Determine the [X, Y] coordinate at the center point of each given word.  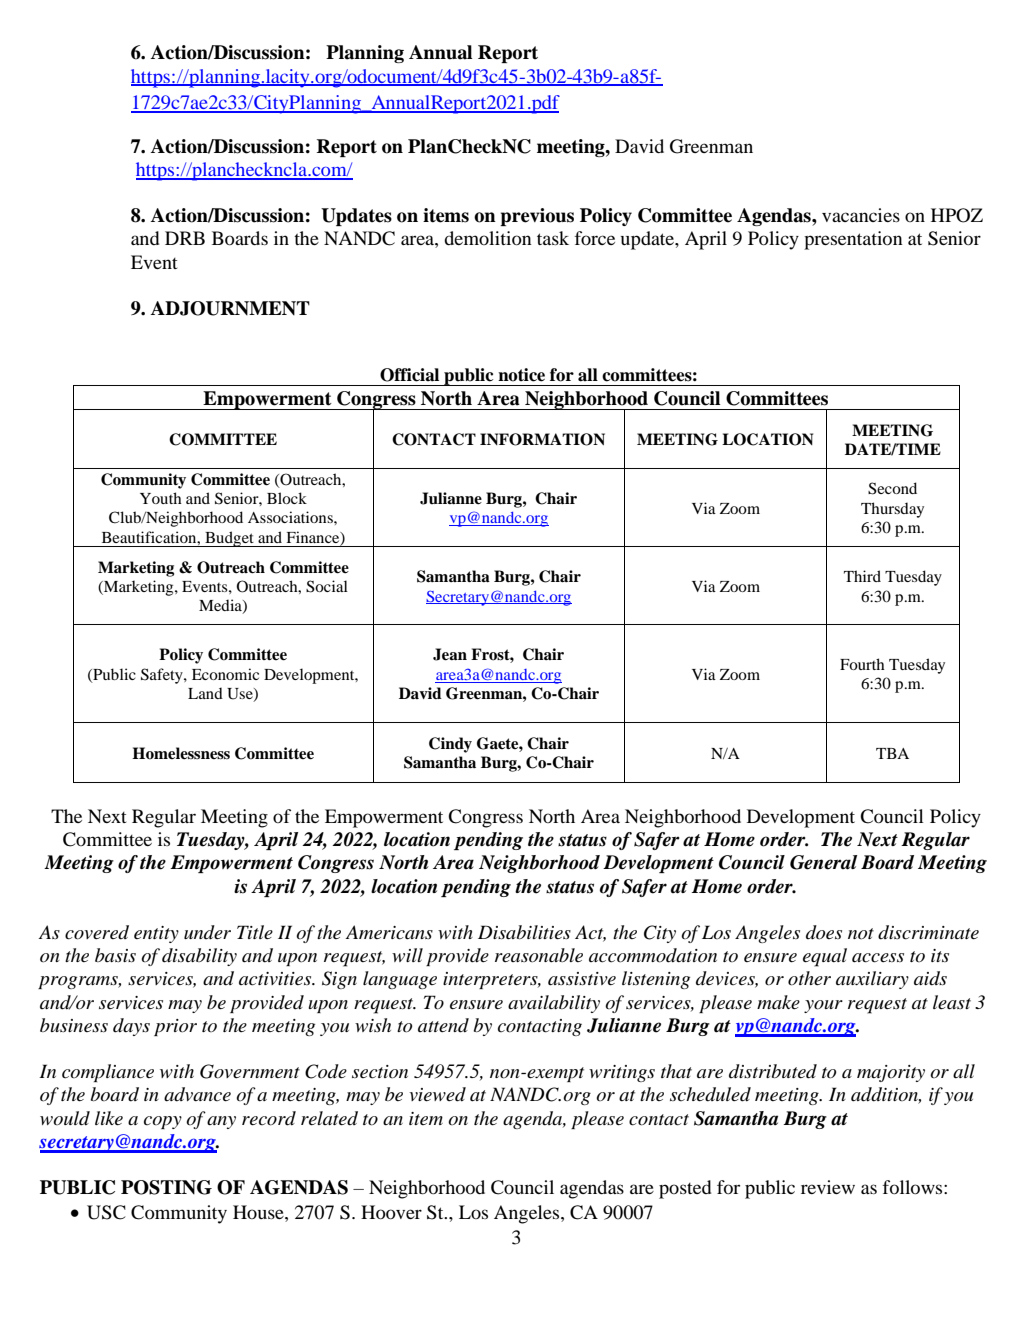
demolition [488, 238]
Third [862, 576]
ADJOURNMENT [230, 308]
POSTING [166, 1187]
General [823, 862]
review [828, 1187]
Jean [450, 654]
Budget [229, 539]
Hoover [391, 1212]
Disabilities [524, 932]
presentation [853, 240]
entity [156, 934]
